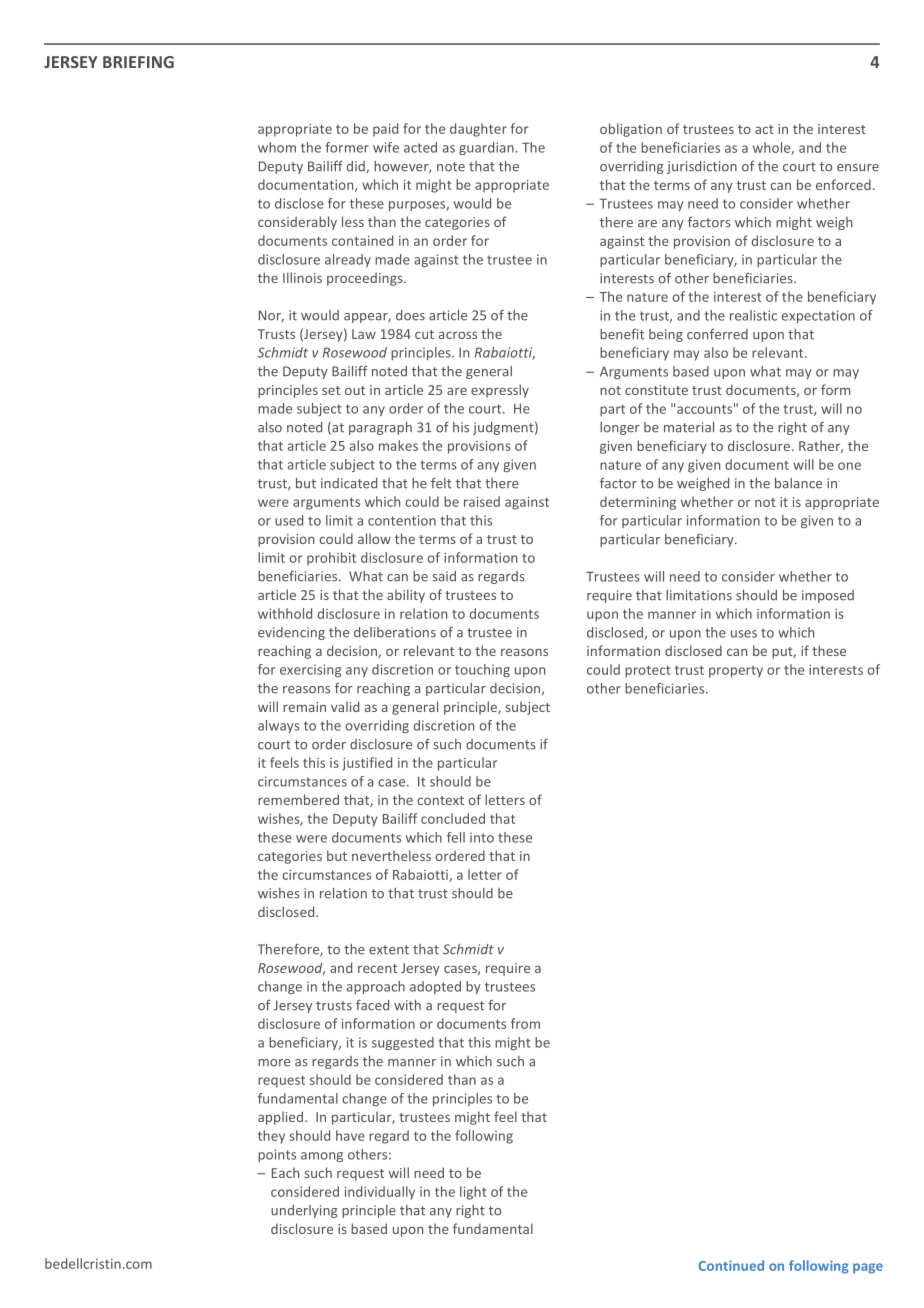  I want to click on adopted, so click(435, 987).
